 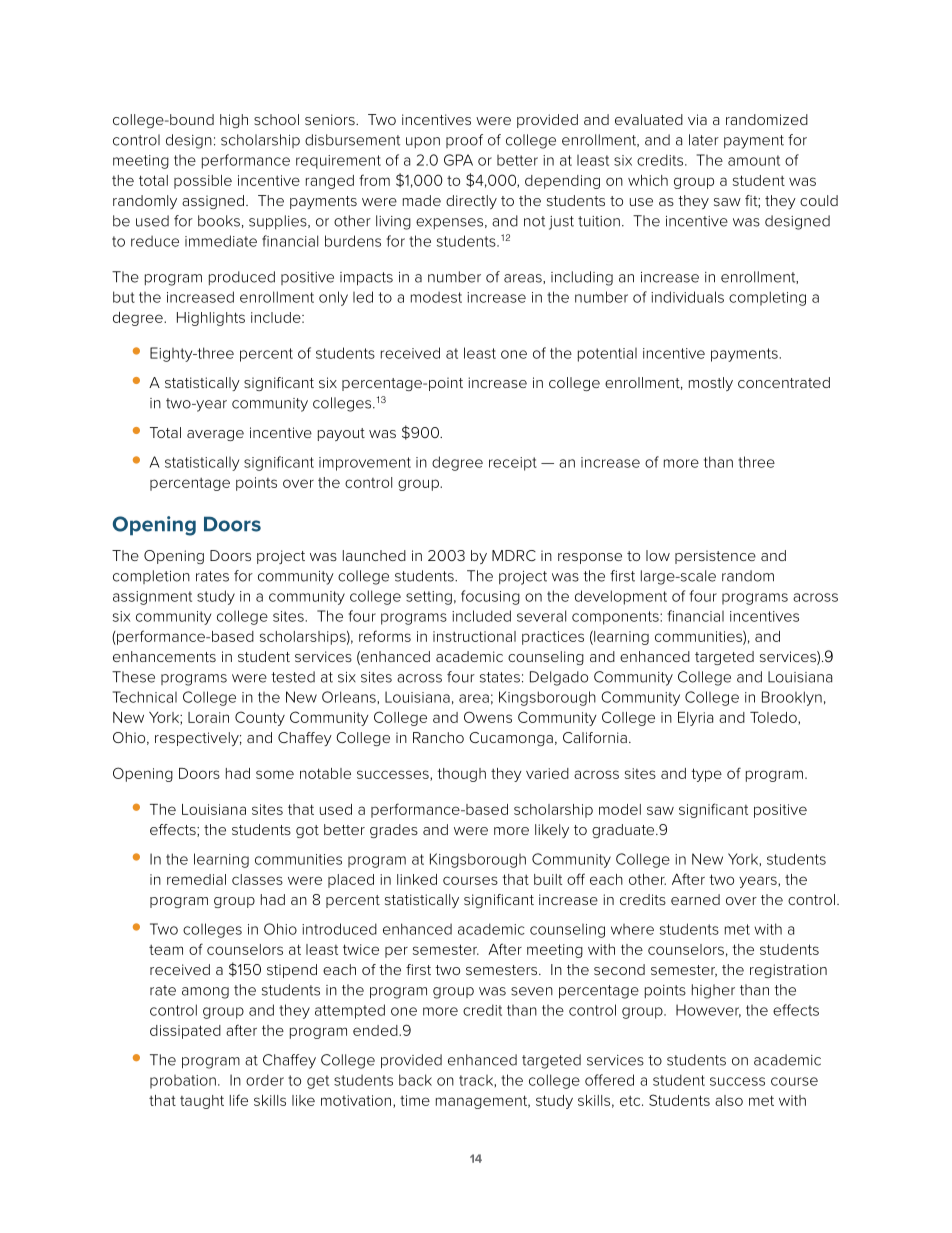 What do you see at coordinates (415, 1080) in the document?
I see `back` at bounding box center [415, 1080].
